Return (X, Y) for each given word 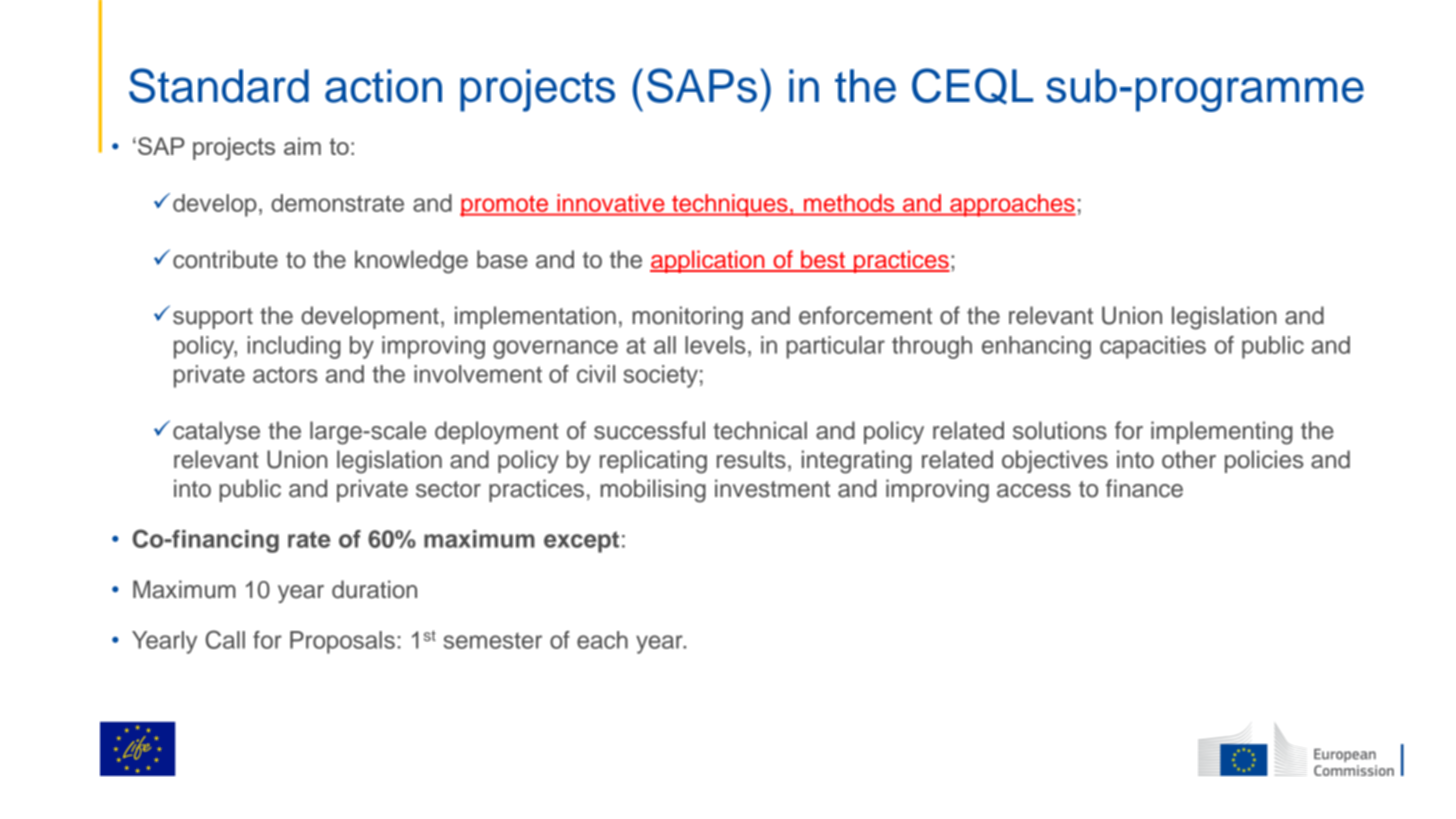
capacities (1153, 347)
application (708, 261)
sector (448, 489)
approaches (1012, 205)
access (1034, 491)
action (383, 86)
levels (715, 345)
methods (849, 203)
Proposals (342, 642)
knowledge (411, 262)
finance (1144, 488)
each (602, 640)
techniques (730, 205)
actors (285, 374)
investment (772, 488)
